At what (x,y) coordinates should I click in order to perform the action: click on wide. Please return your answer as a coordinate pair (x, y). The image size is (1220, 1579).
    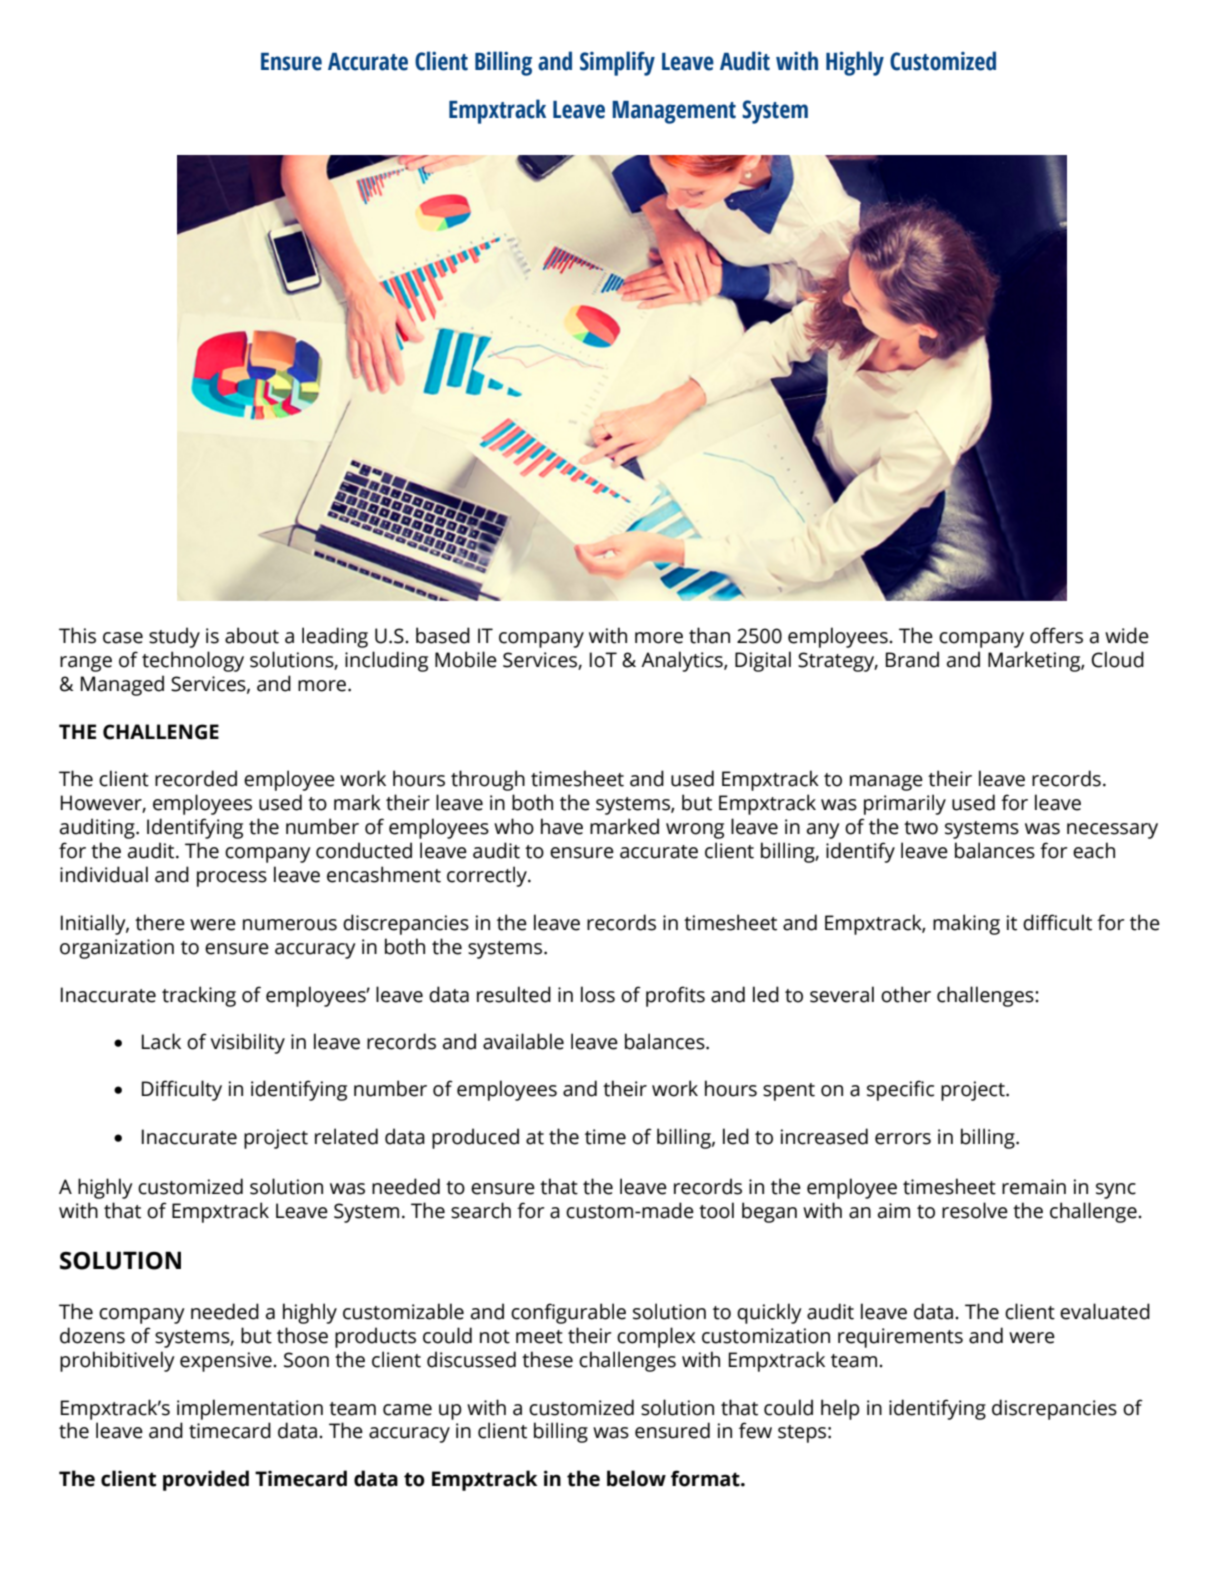
    Looking at the image, I should click on (1127, 635).
